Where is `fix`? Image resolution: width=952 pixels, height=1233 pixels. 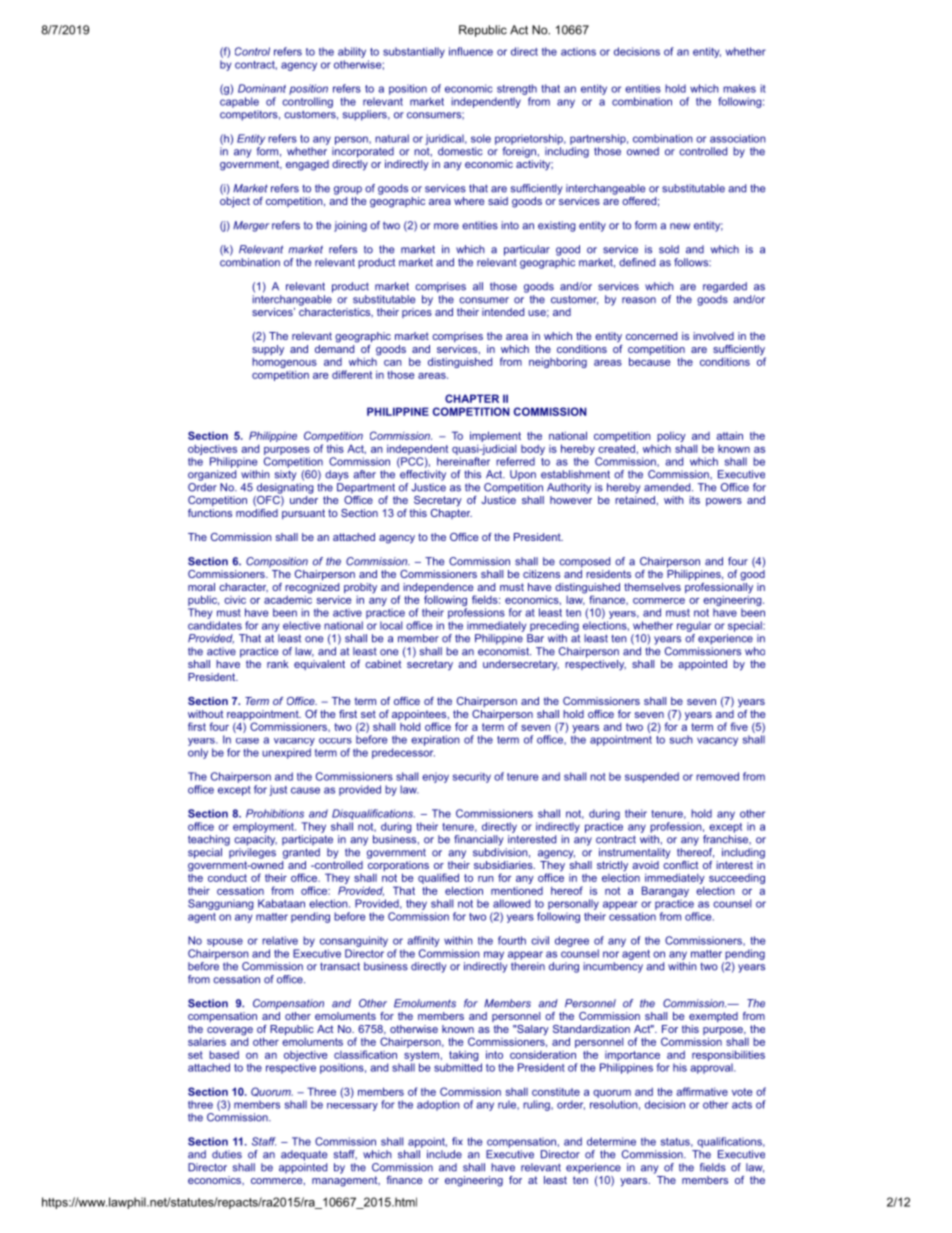 fix is located at coordinates (457, 1141).
